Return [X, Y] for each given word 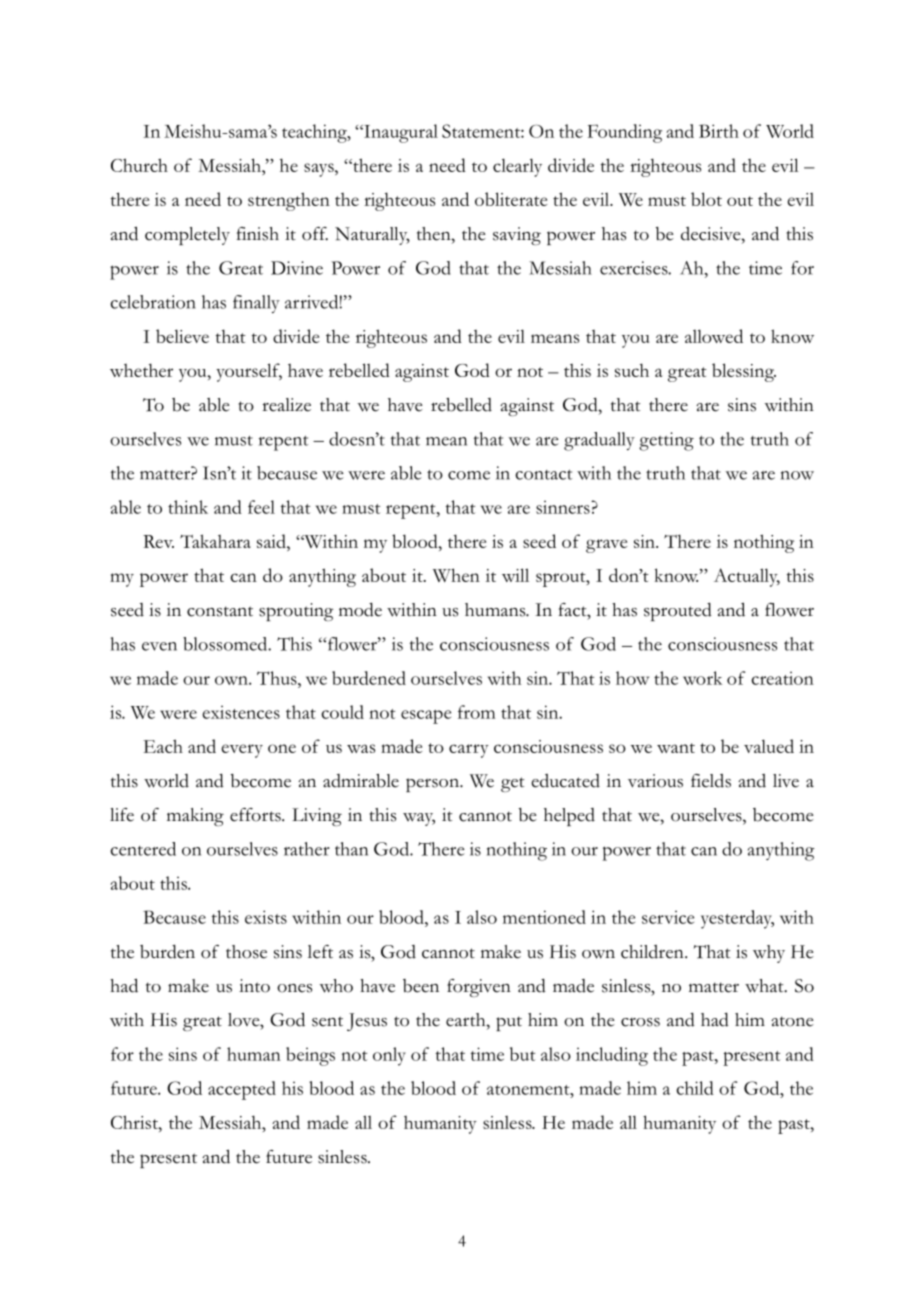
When [456, 575]
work [702, 678]
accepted [242, 1090]
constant [220, 611]
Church [139, 165]
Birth [719, 131]
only [389, 1056]
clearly [517, 167]
